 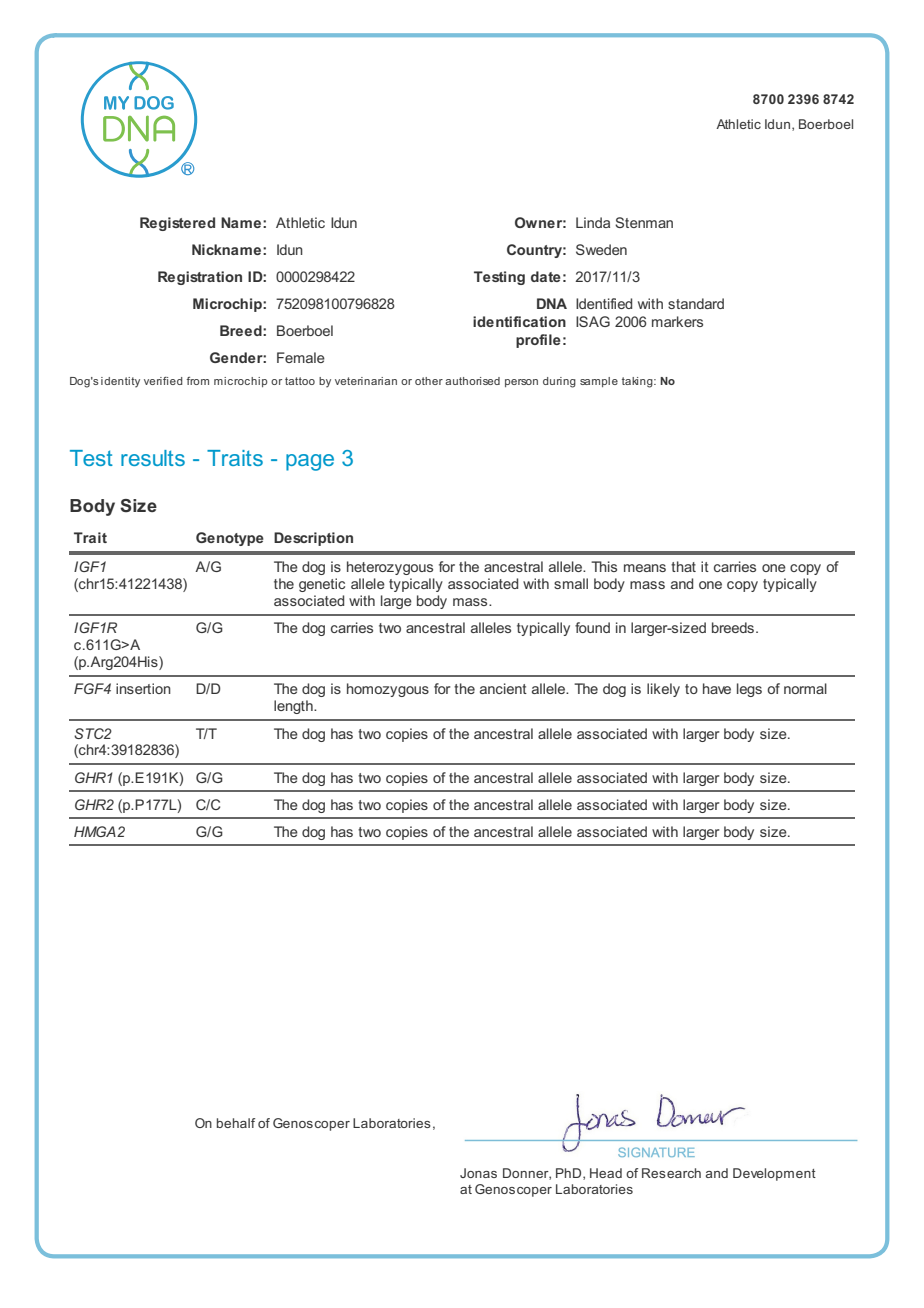 What do you see at coordinates (478, 1173) in the screenshot?
I see `Jonas` at bounding box center [478, 1173].
